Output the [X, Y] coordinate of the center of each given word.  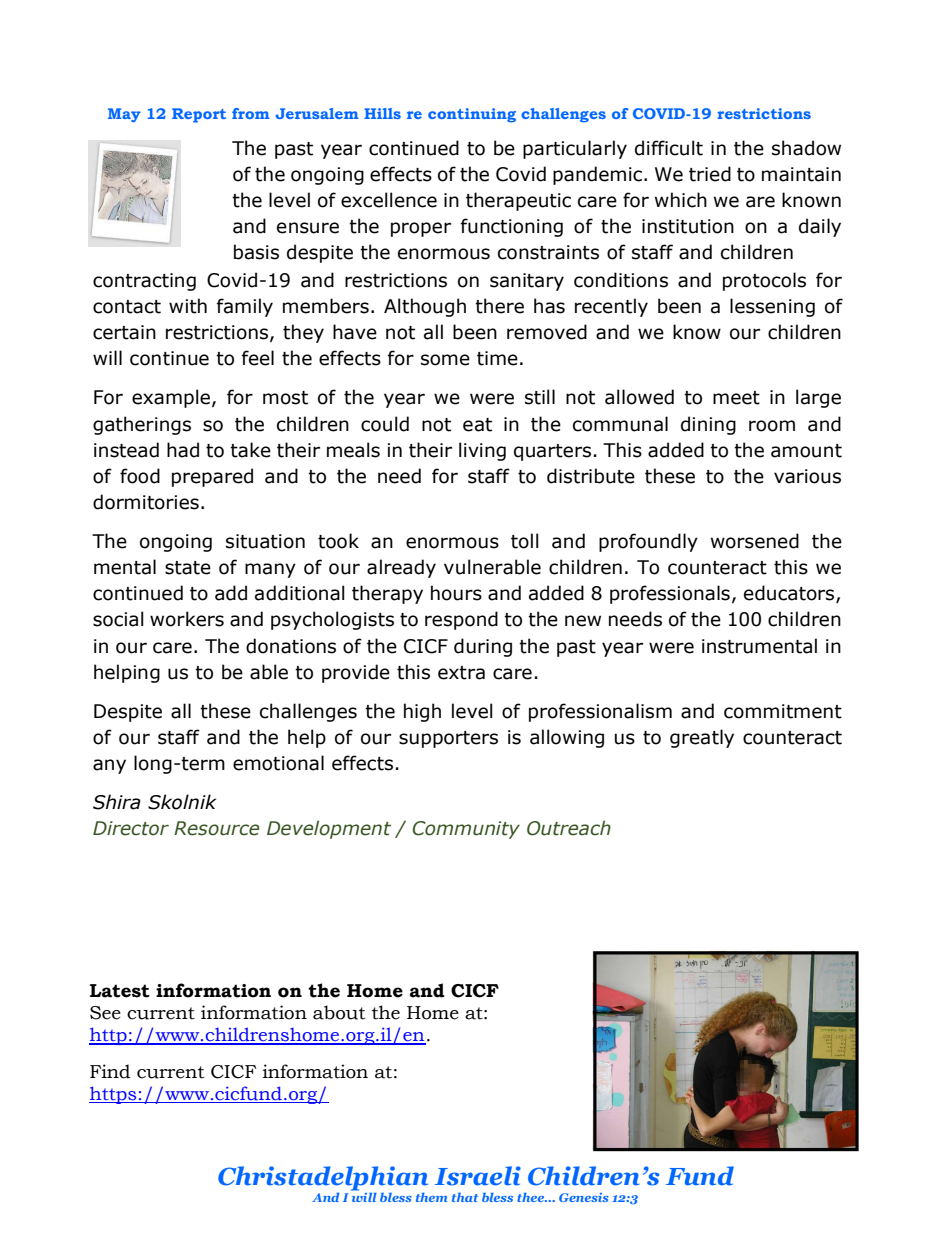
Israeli [478, 1176]
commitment [783, 711]
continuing [472, 115]
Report [199, 115]
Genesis [584, 1197]
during [483, 647]
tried [710, 174]
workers [187, 619]
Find [110, 1071]
